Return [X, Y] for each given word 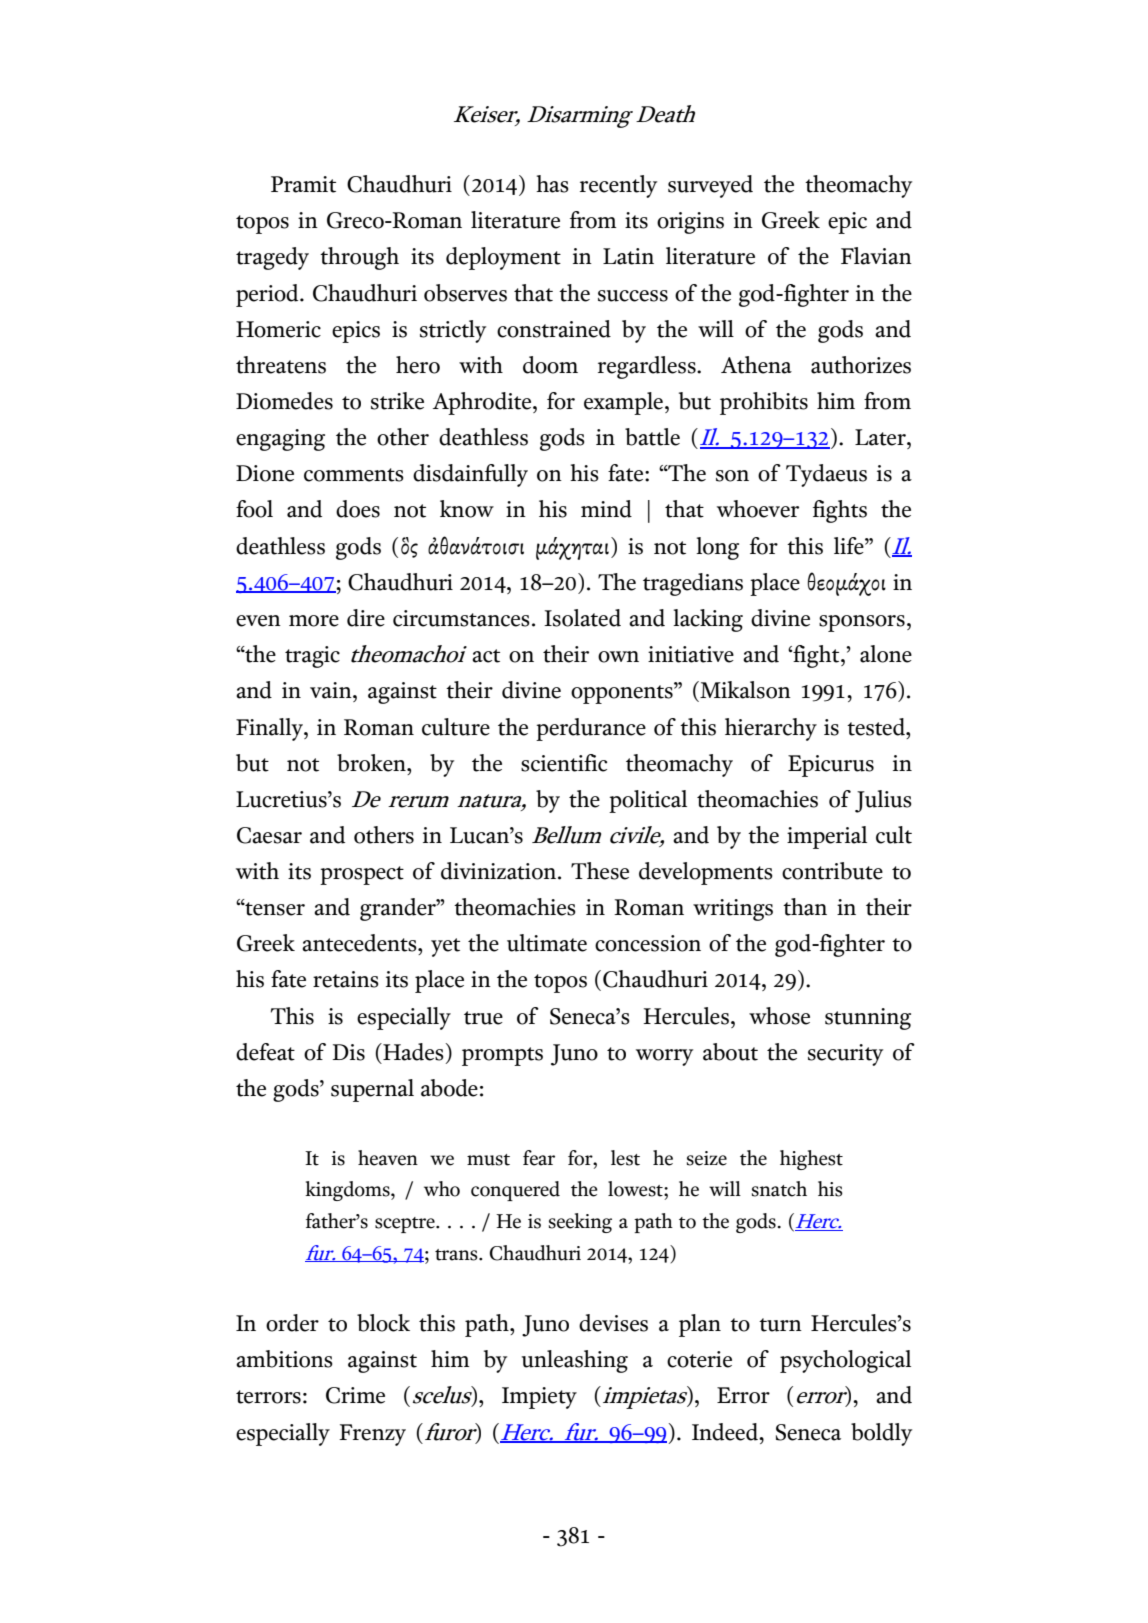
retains [346, 979]
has [552, 184]
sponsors [862, 623]
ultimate [547, 943]
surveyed [710, 186]
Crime [355, 1395]
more [314, 621]
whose [779, 1016]
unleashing [575, 1361]
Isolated [582, 618]
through [359, 258]
